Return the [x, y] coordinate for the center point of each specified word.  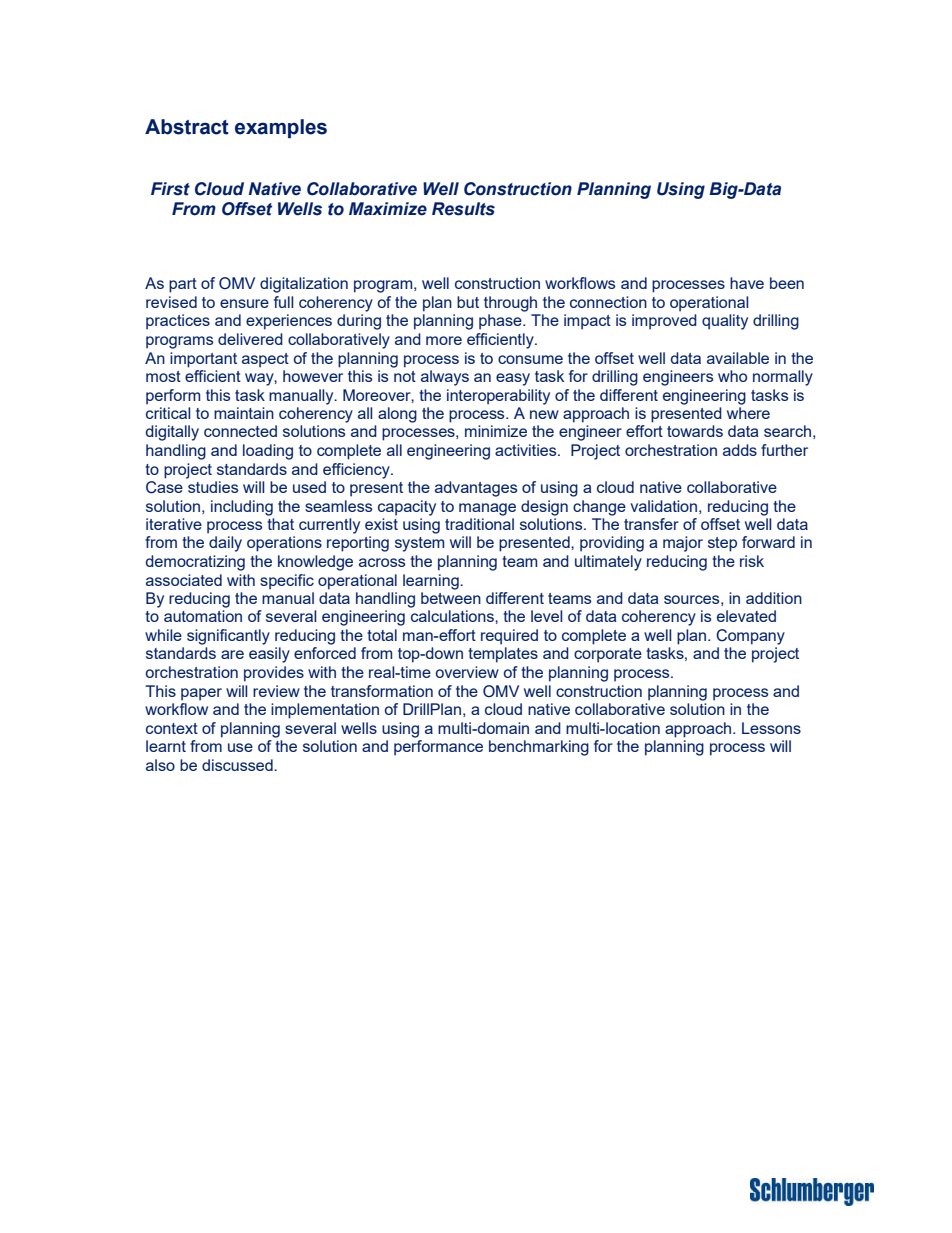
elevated [746, 616]
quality [725, 322]
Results [463, 209]
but [468, 302]
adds [740, 450]
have [747, 283]
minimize [496, 431]
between [451, 598]
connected [240, 431]
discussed [238, 765]
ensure [244, 303]
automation [203, 616]
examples [281, 128]
